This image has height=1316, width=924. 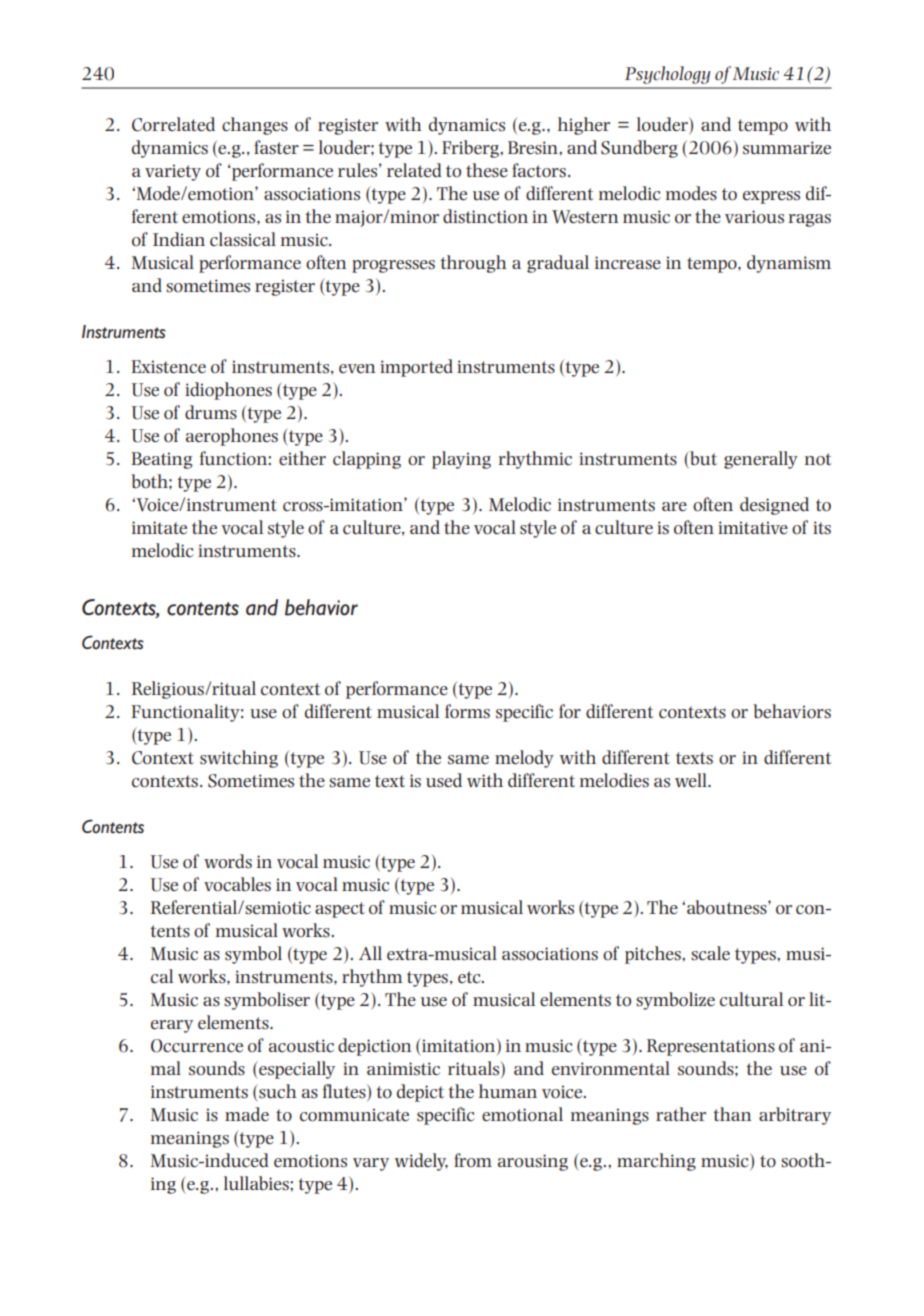 I want to click on than, so click(x=732, y=1114).
